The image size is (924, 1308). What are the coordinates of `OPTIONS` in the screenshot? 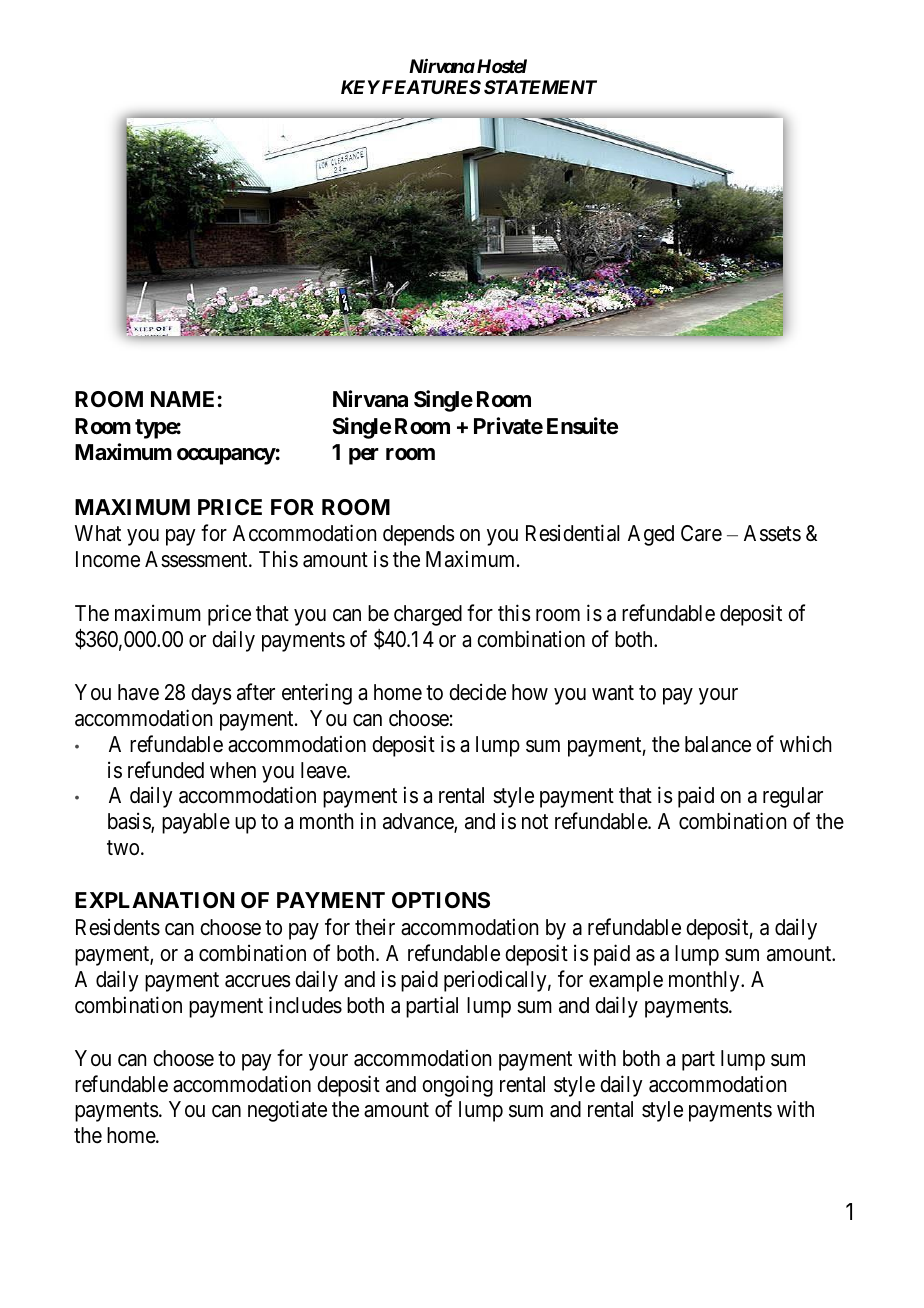 It's located at (441, 900).
